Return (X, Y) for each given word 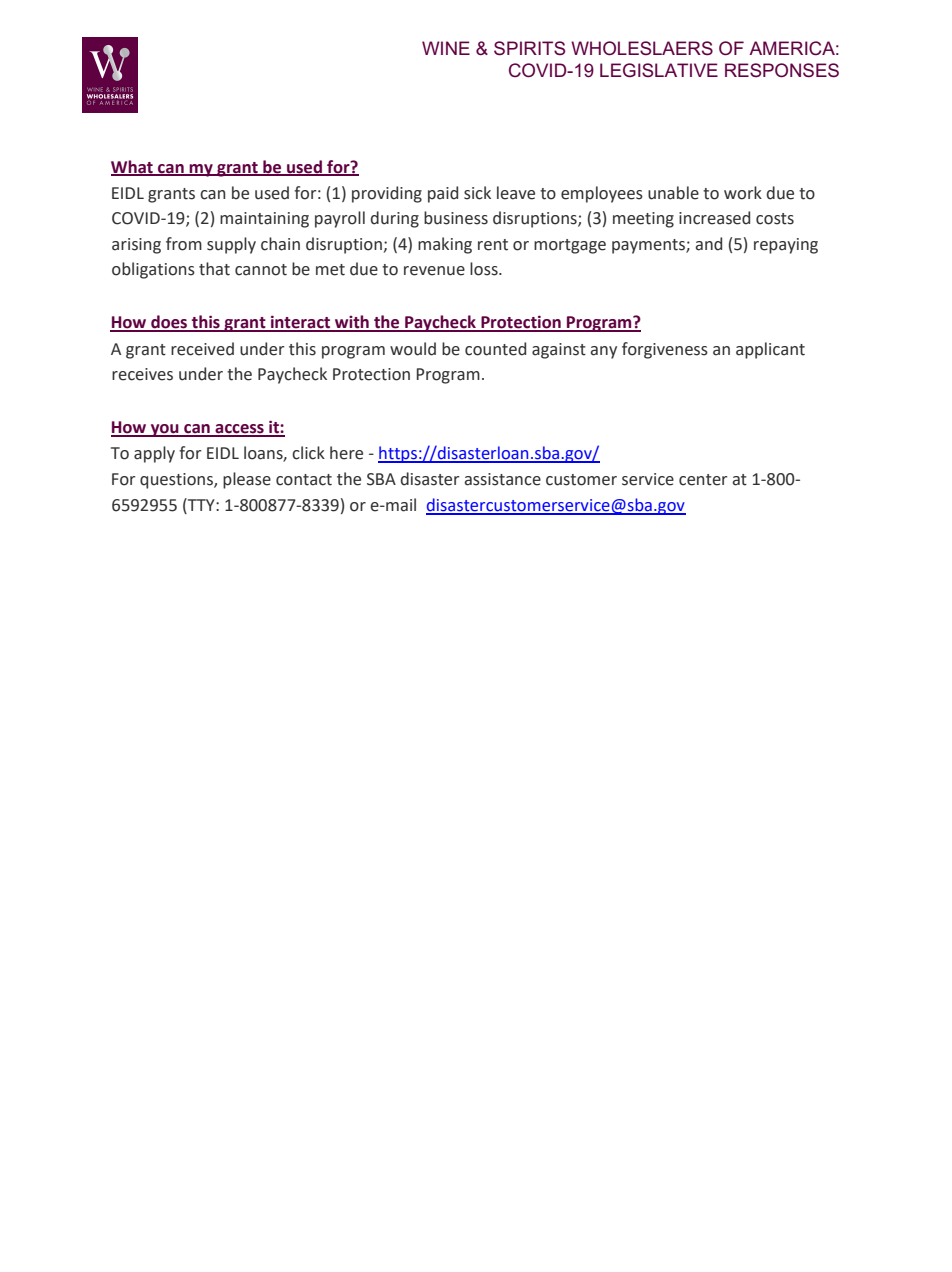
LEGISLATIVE (659, 70)
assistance (502, 479)
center (703, 480)
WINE (446, 48)
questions (177, 481)
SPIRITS (529, 48)
